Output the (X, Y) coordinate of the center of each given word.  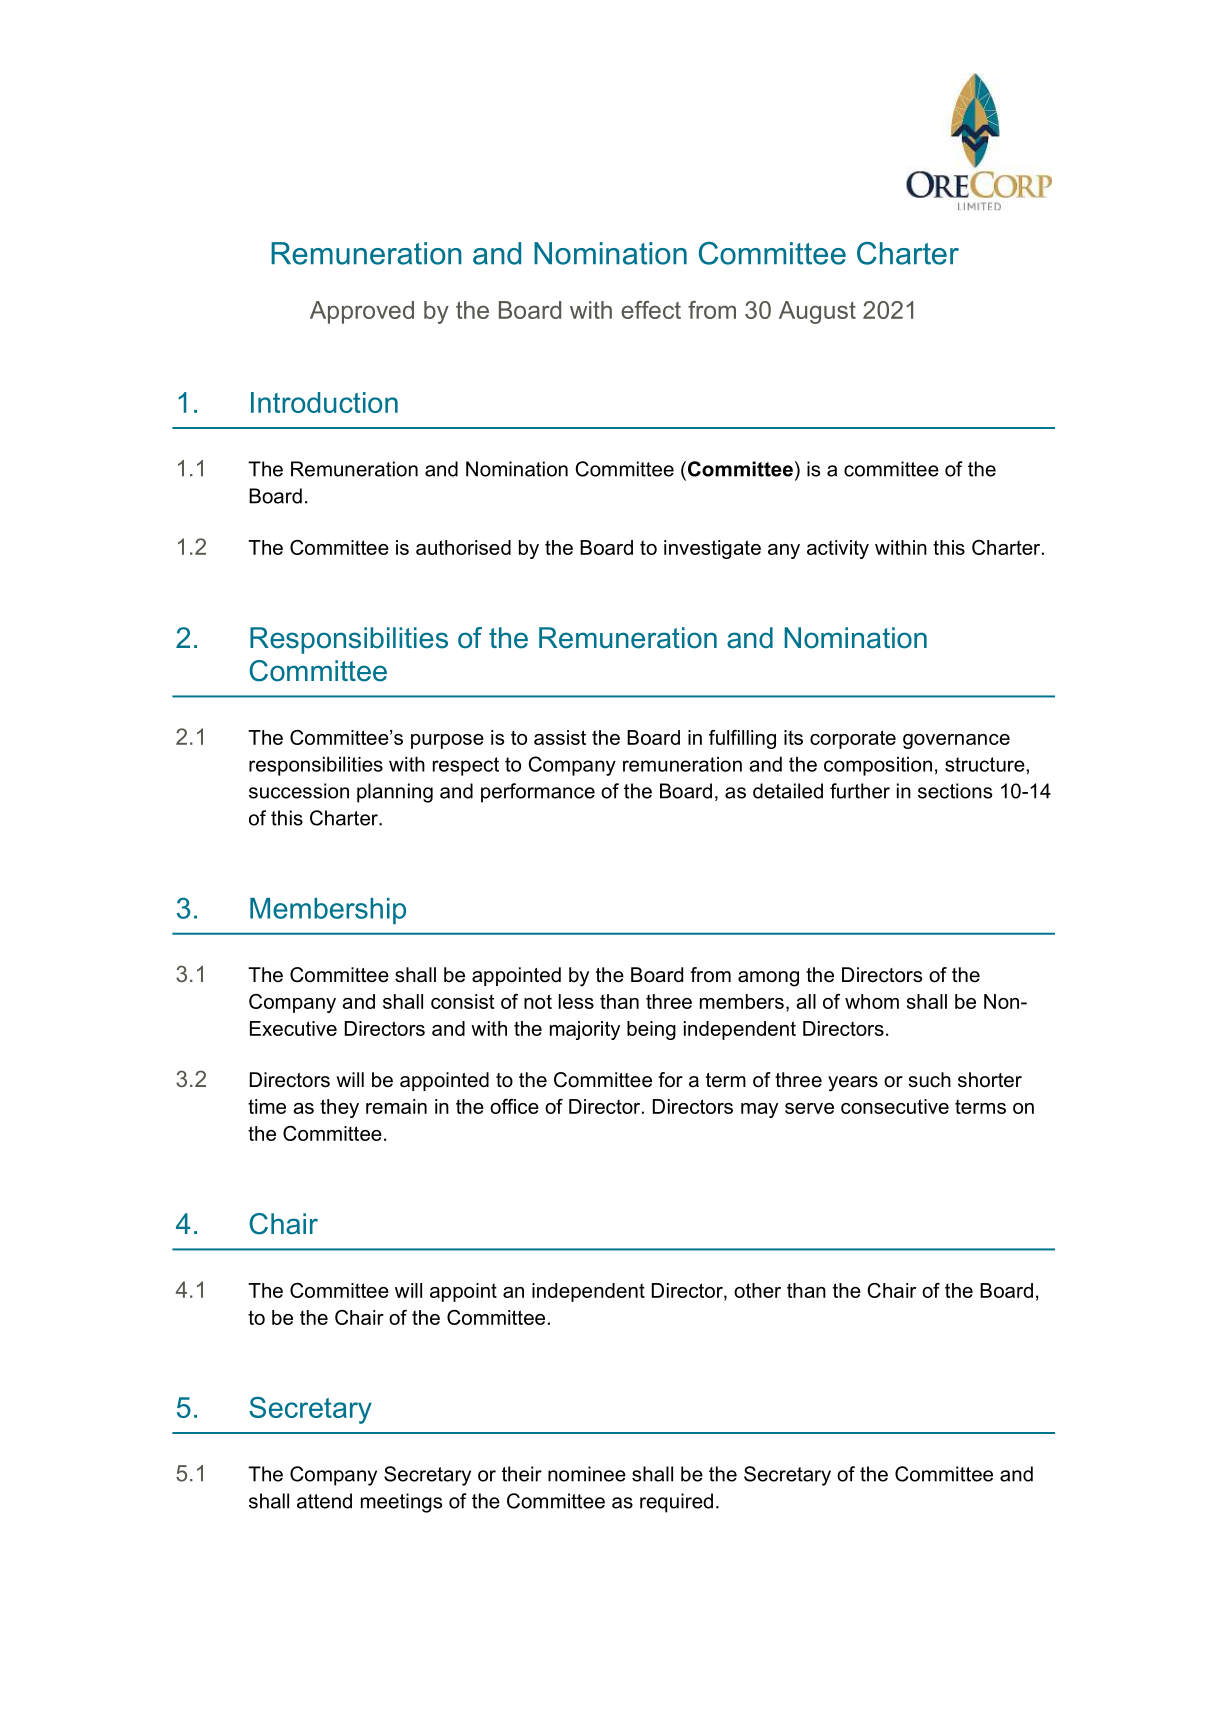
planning (395, 793)
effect (651, 310)
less (576, 1001)
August (817, 312)
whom (872, 1001)
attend (324, 1501)
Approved (362, 312)
